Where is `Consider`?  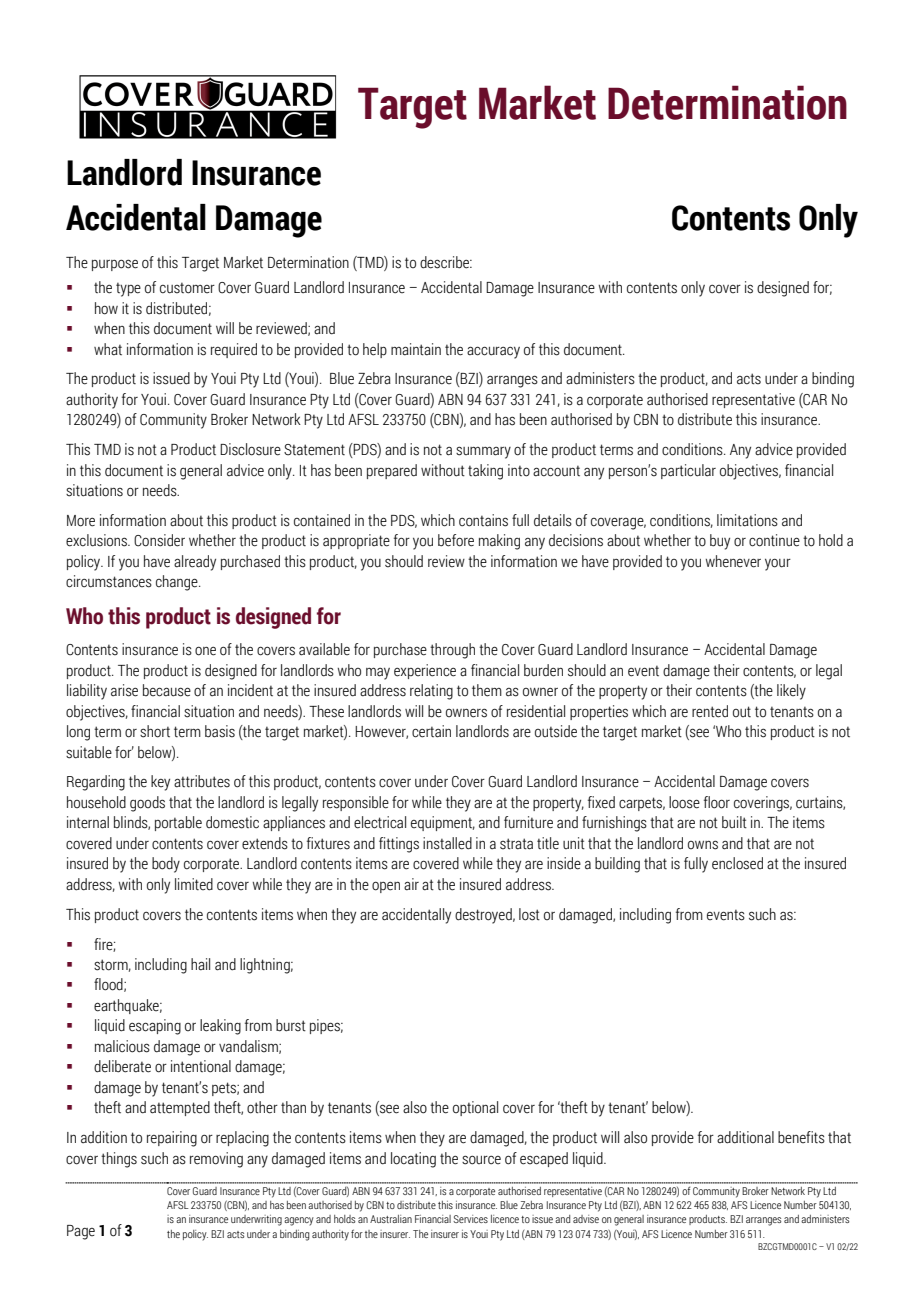
Consider is located at coordinates (159, 540).
